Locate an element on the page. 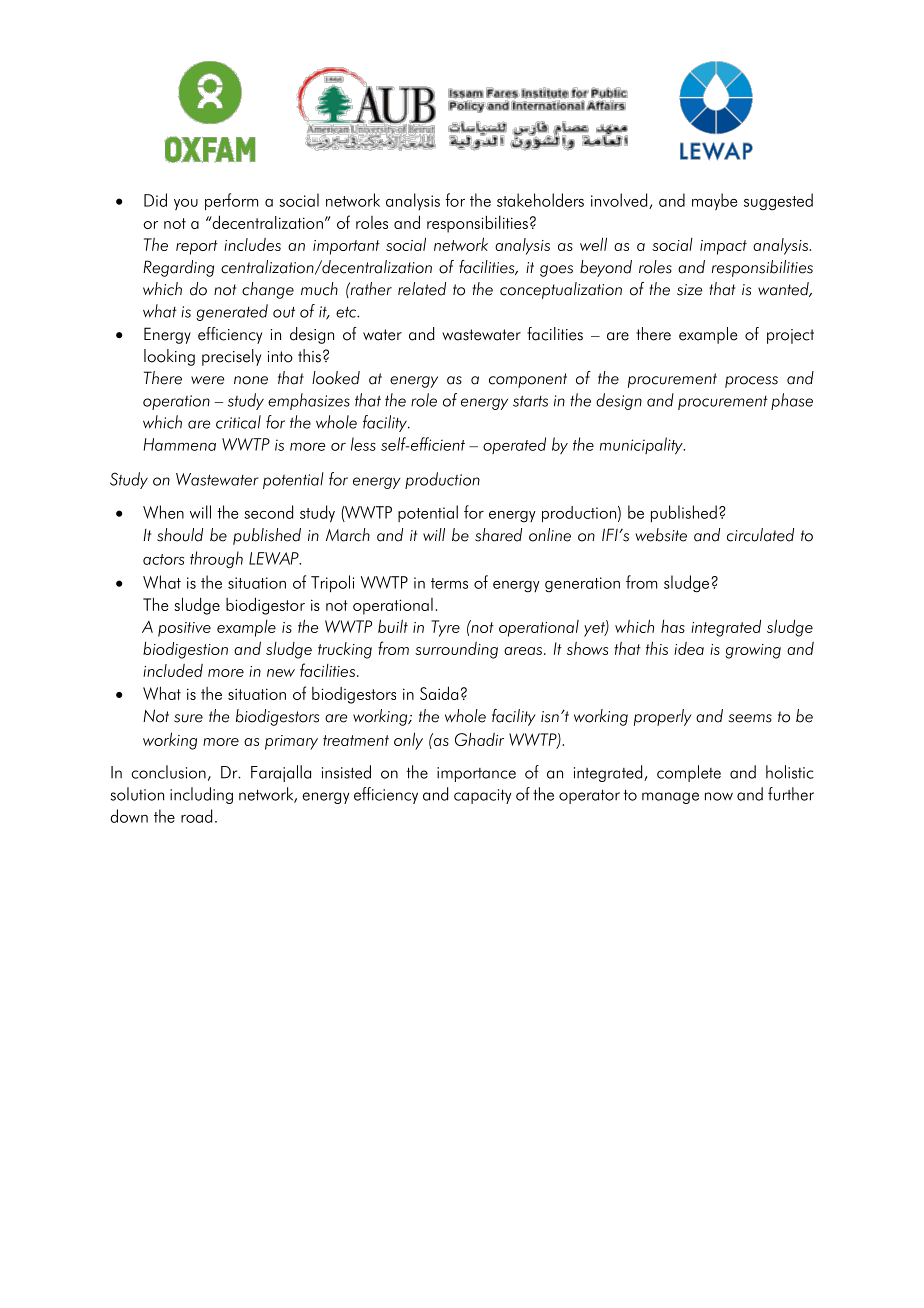 The image size is (924, 1308). circulated is located at coordinates (760, 535).
